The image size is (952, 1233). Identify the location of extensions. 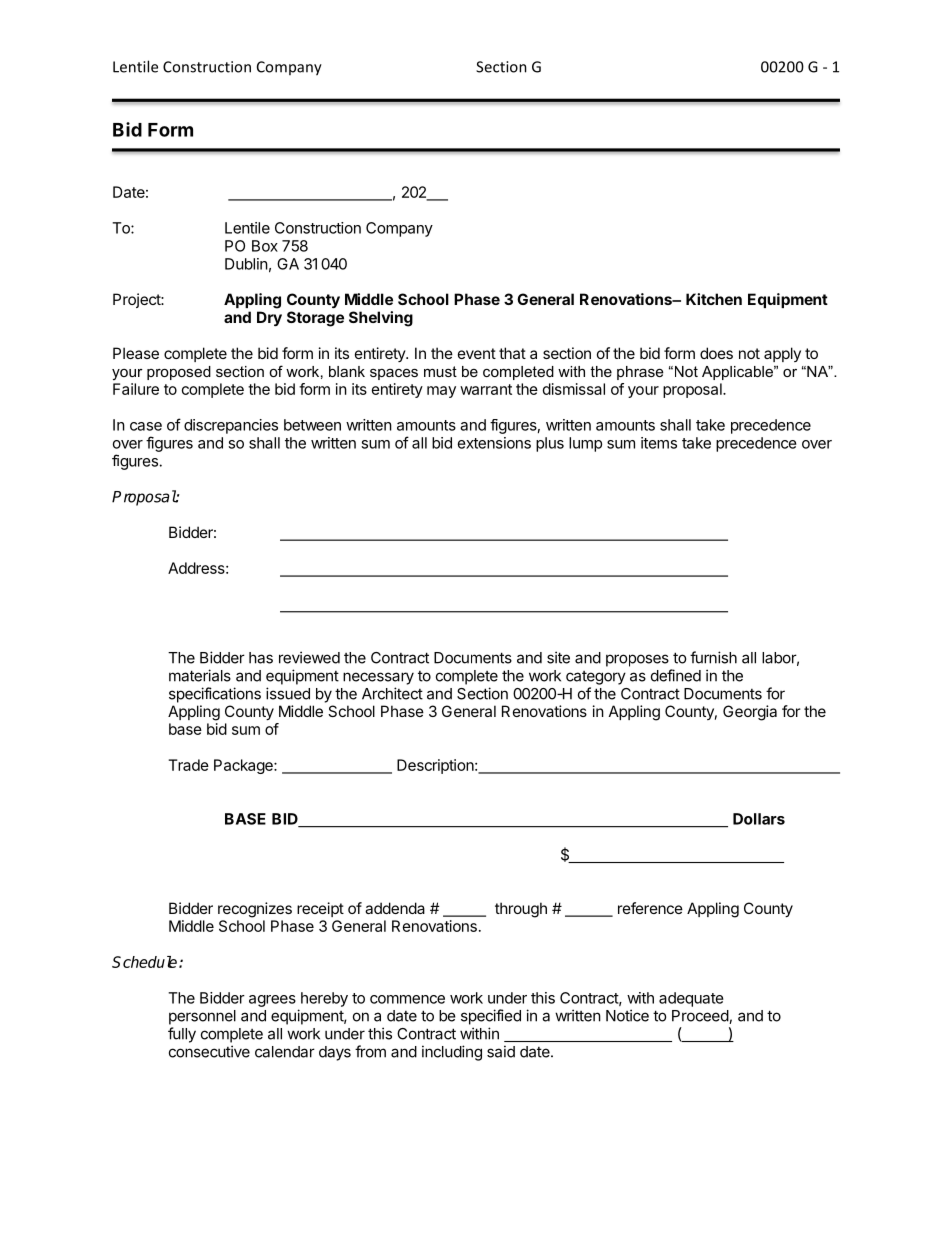
(494, 443).
